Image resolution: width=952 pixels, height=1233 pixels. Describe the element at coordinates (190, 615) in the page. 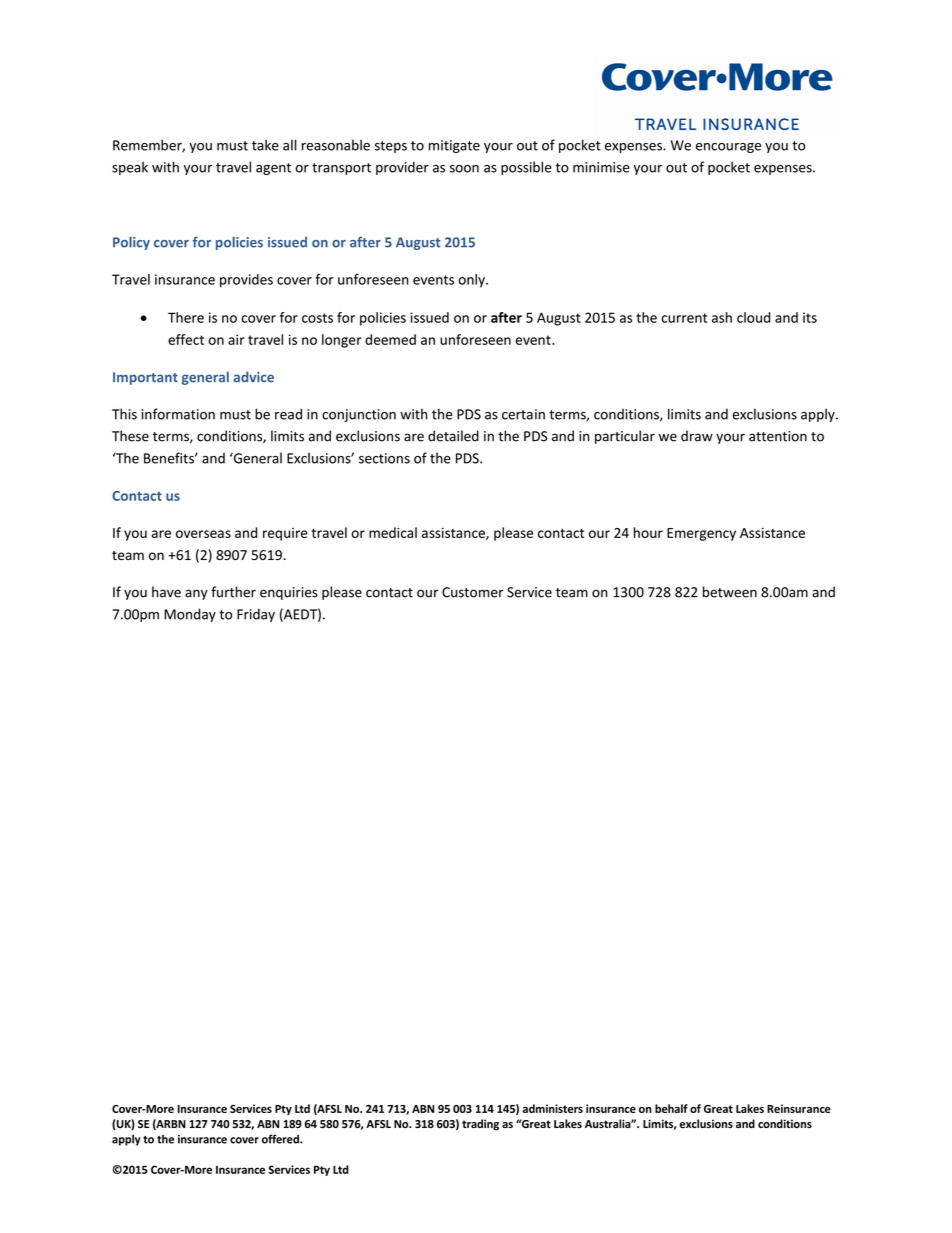

I see `Monday` at that location.
